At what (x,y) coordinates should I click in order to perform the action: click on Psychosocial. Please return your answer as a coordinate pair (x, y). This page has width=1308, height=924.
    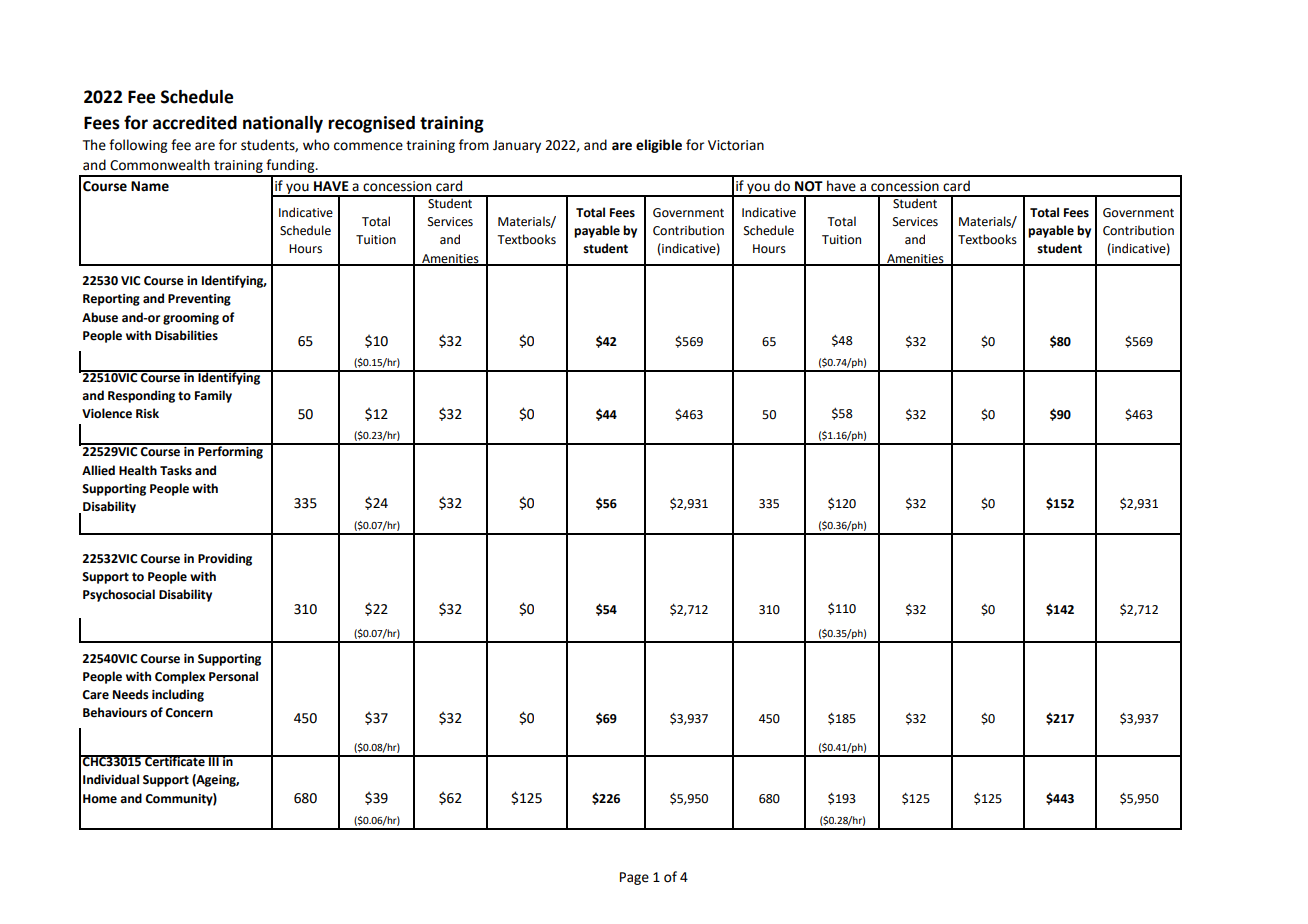
    Looking at the image, I should click on (119, 595).
